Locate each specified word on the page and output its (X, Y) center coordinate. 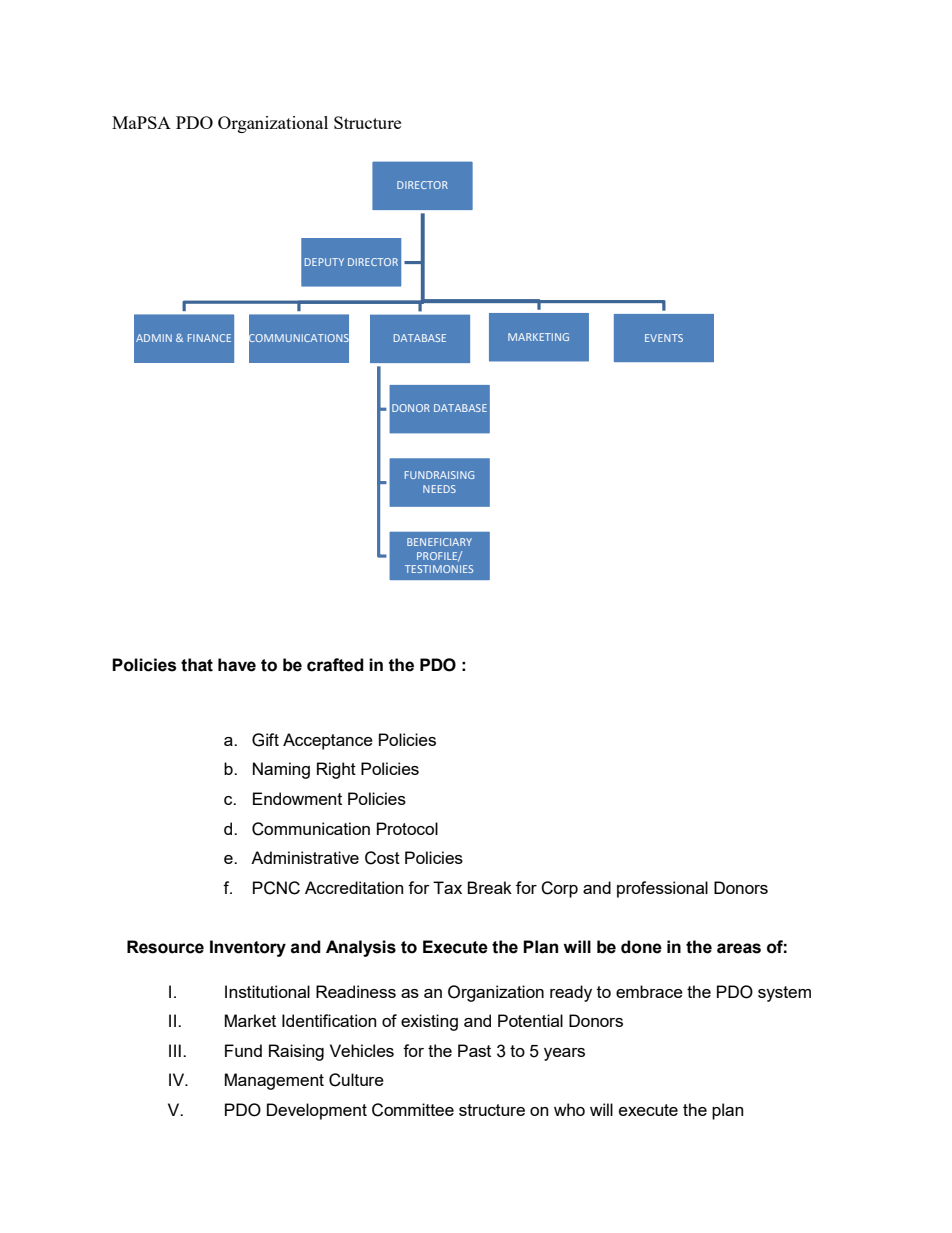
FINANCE (209, 338)
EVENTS (664, 338)
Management (274, 1081)
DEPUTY (324, 262)
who (569, 1109)
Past (474, 1050)
